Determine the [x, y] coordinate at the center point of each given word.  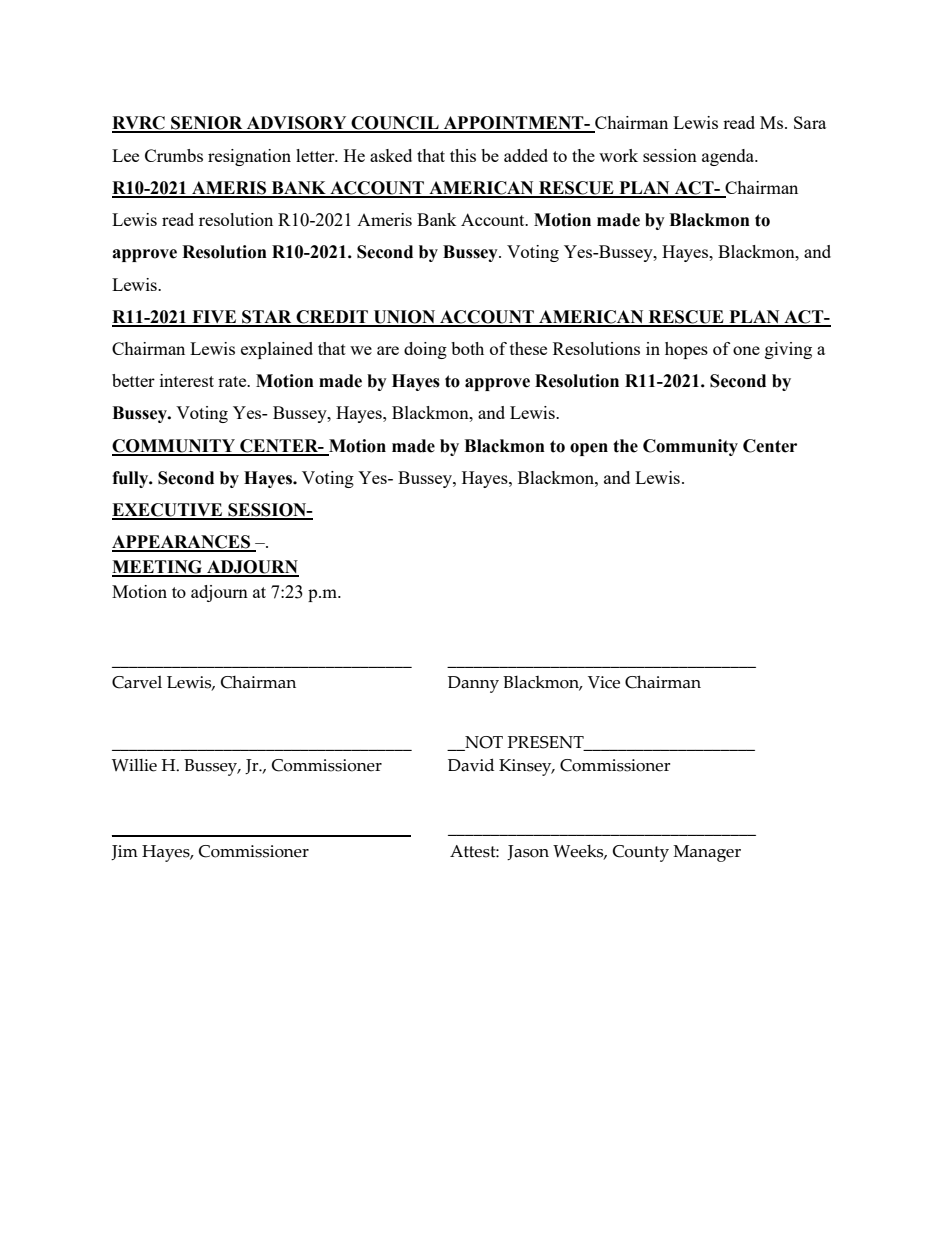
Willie [134, 765]
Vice [604, 682]
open [589, 449]
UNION [404, 318]
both [467, 348]
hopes [686, 350]
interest [187, 380]
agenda [729, 157]
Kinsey [526, 767]
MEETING [158, 568]
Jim [124, 852]
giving [788, 350]
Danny [473, 684]
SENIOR [207, 124]
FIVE [214, 318]
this [463, 155]
